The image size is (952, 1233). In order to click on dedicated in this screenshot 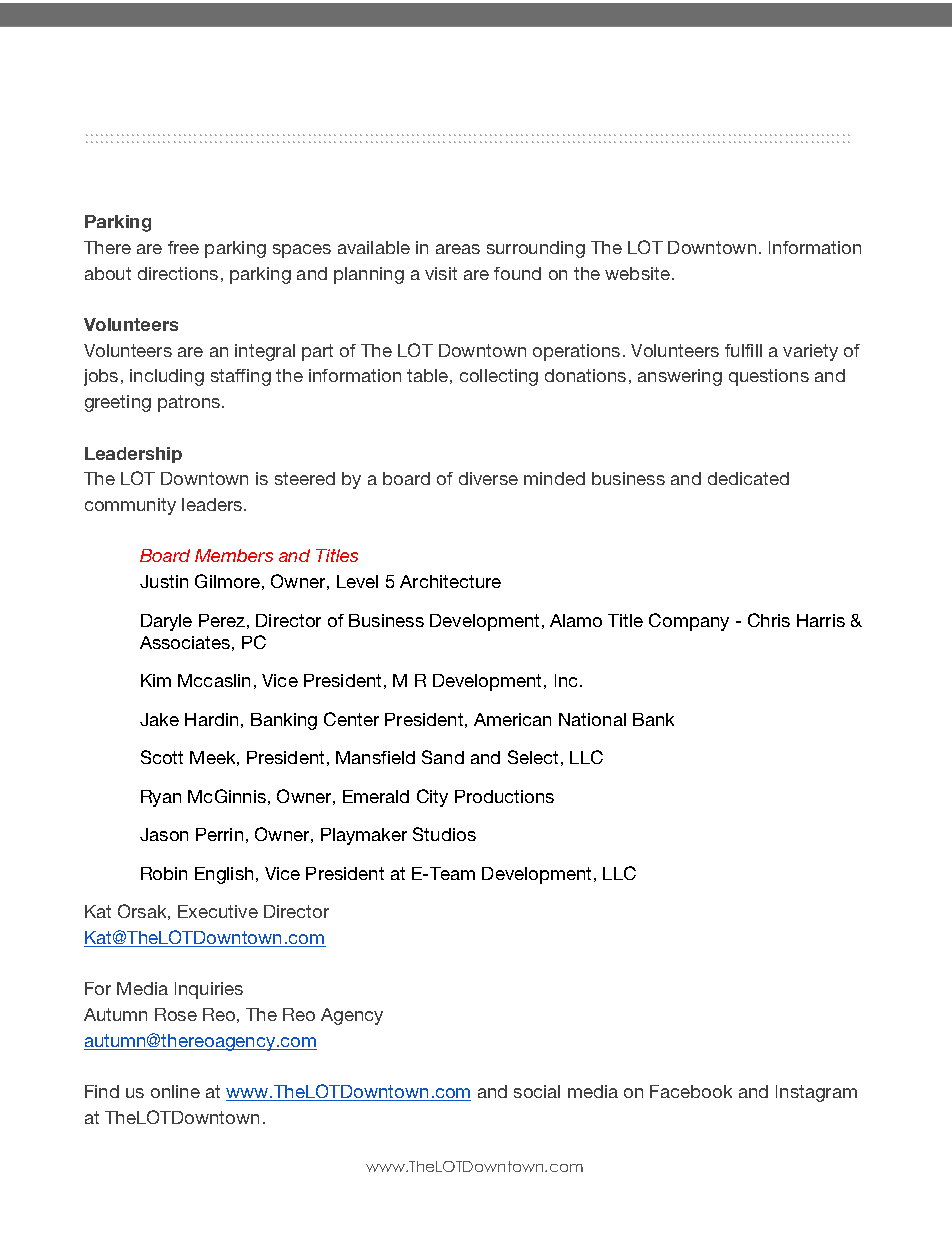, I will do `click(748, 478)`.
